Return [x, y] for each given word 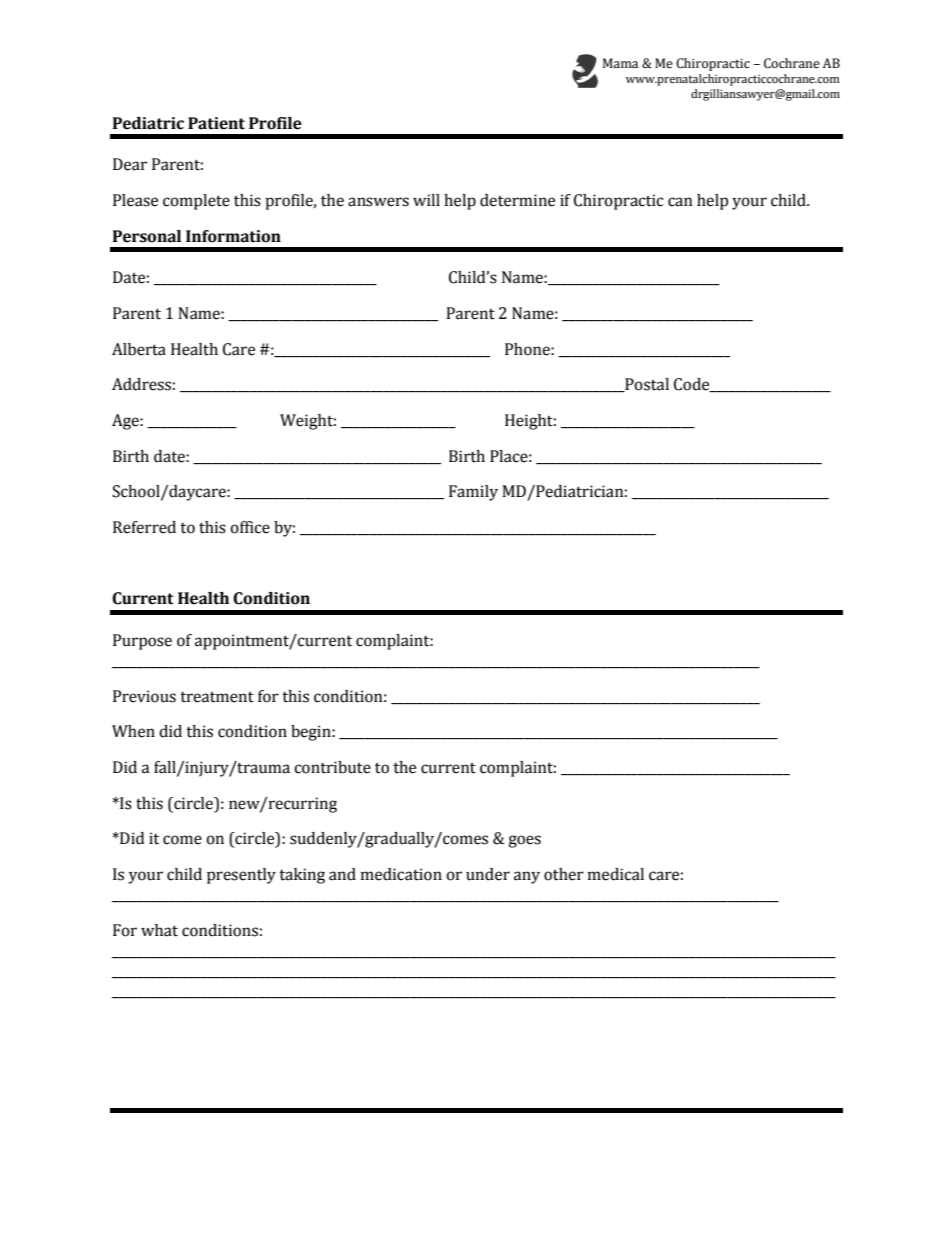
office [250, 527]
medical [616, 874]
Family [473, 493]
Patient [216, 123]
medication [401, 874]
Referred [144, 527]
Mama [620, 63]
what [159, 930]
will [426, 200]
